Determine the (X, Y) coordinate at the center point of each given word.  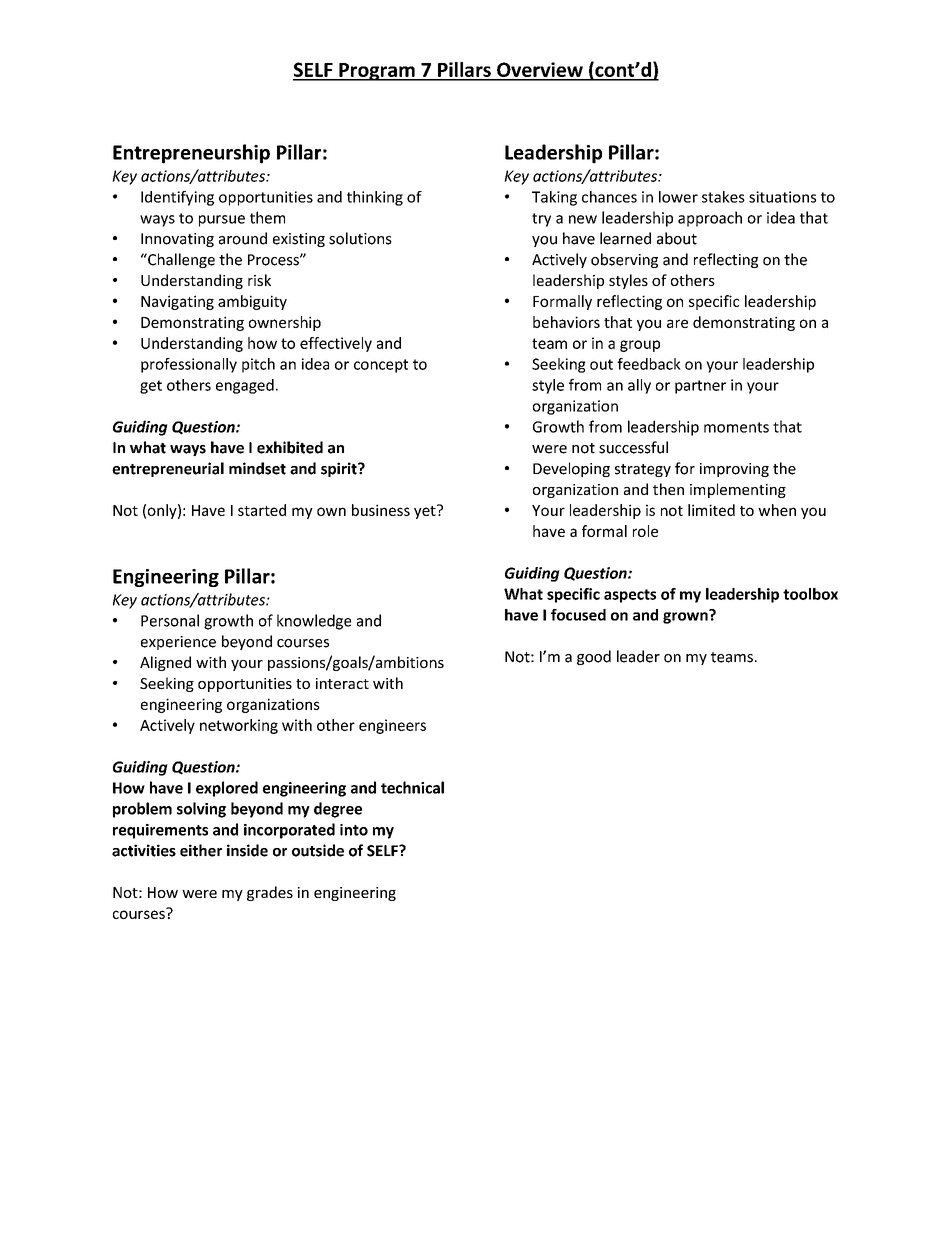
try (541, 220)
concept (381, 366)
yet (426, 511)
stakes (723, 197)
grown (686, 617)
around (243, 238)
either (201, 850)
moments (736, 427)
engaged (245, 386)
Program (377, 72)
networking (239, 726)
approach (710, 219)
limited (711, 510)
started (262, 510)
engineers (392, 726)
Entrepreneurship (191, 154)
